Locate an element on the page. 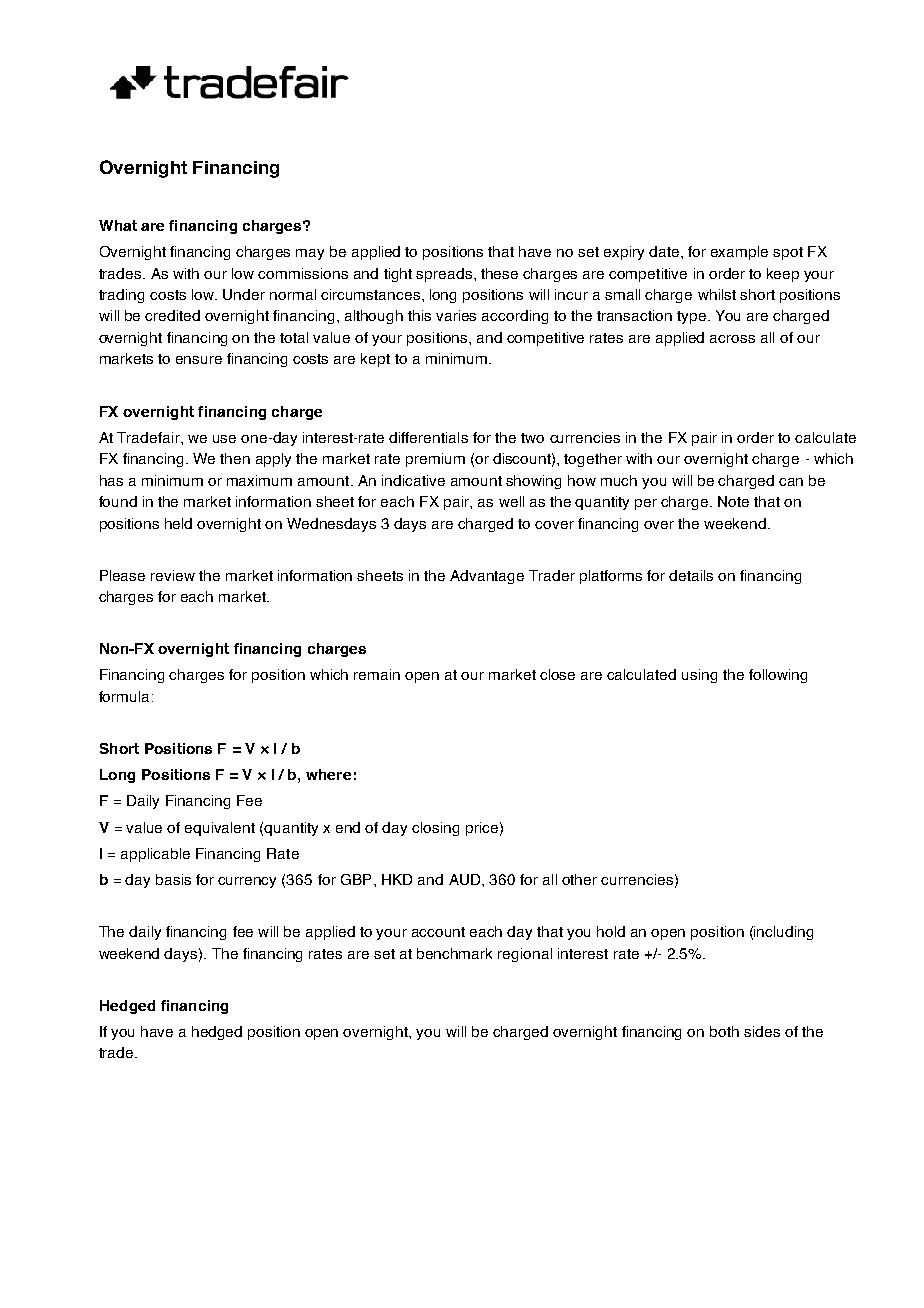 This document has width=924, height=1308. example is located at coordinates (739, 253).
